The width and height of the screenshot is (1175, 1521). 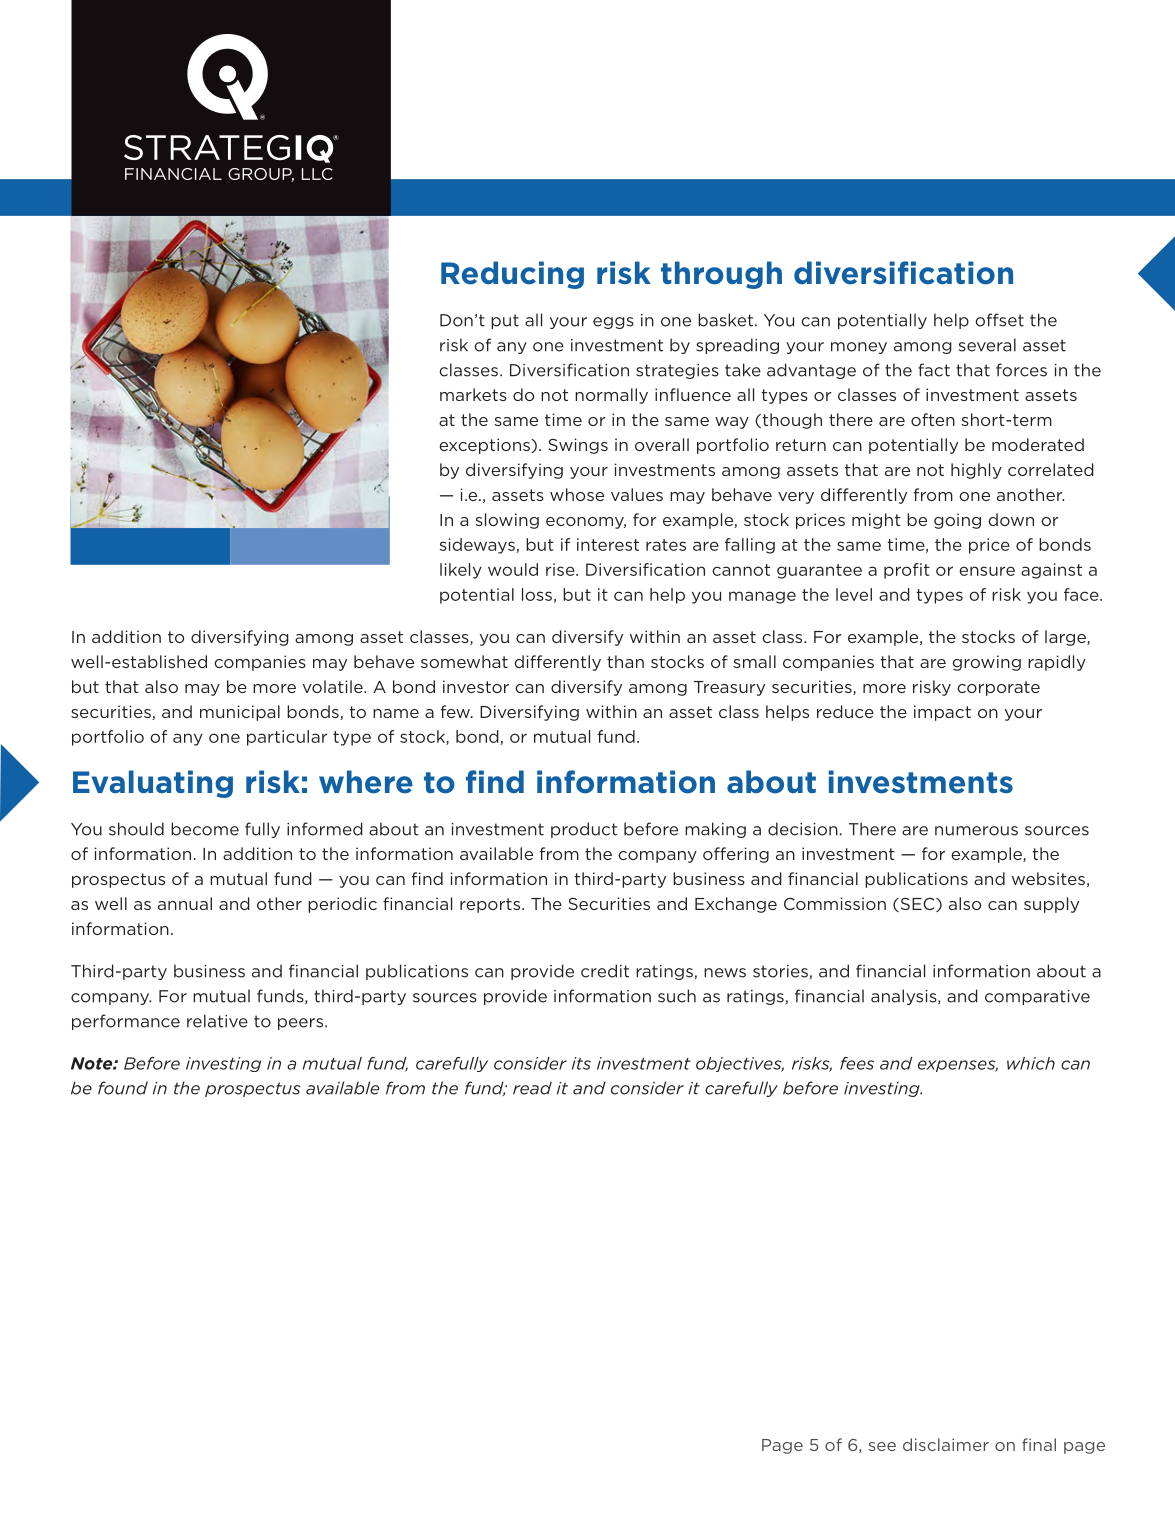 I want to click on see, so click(x=882, y=1446).
